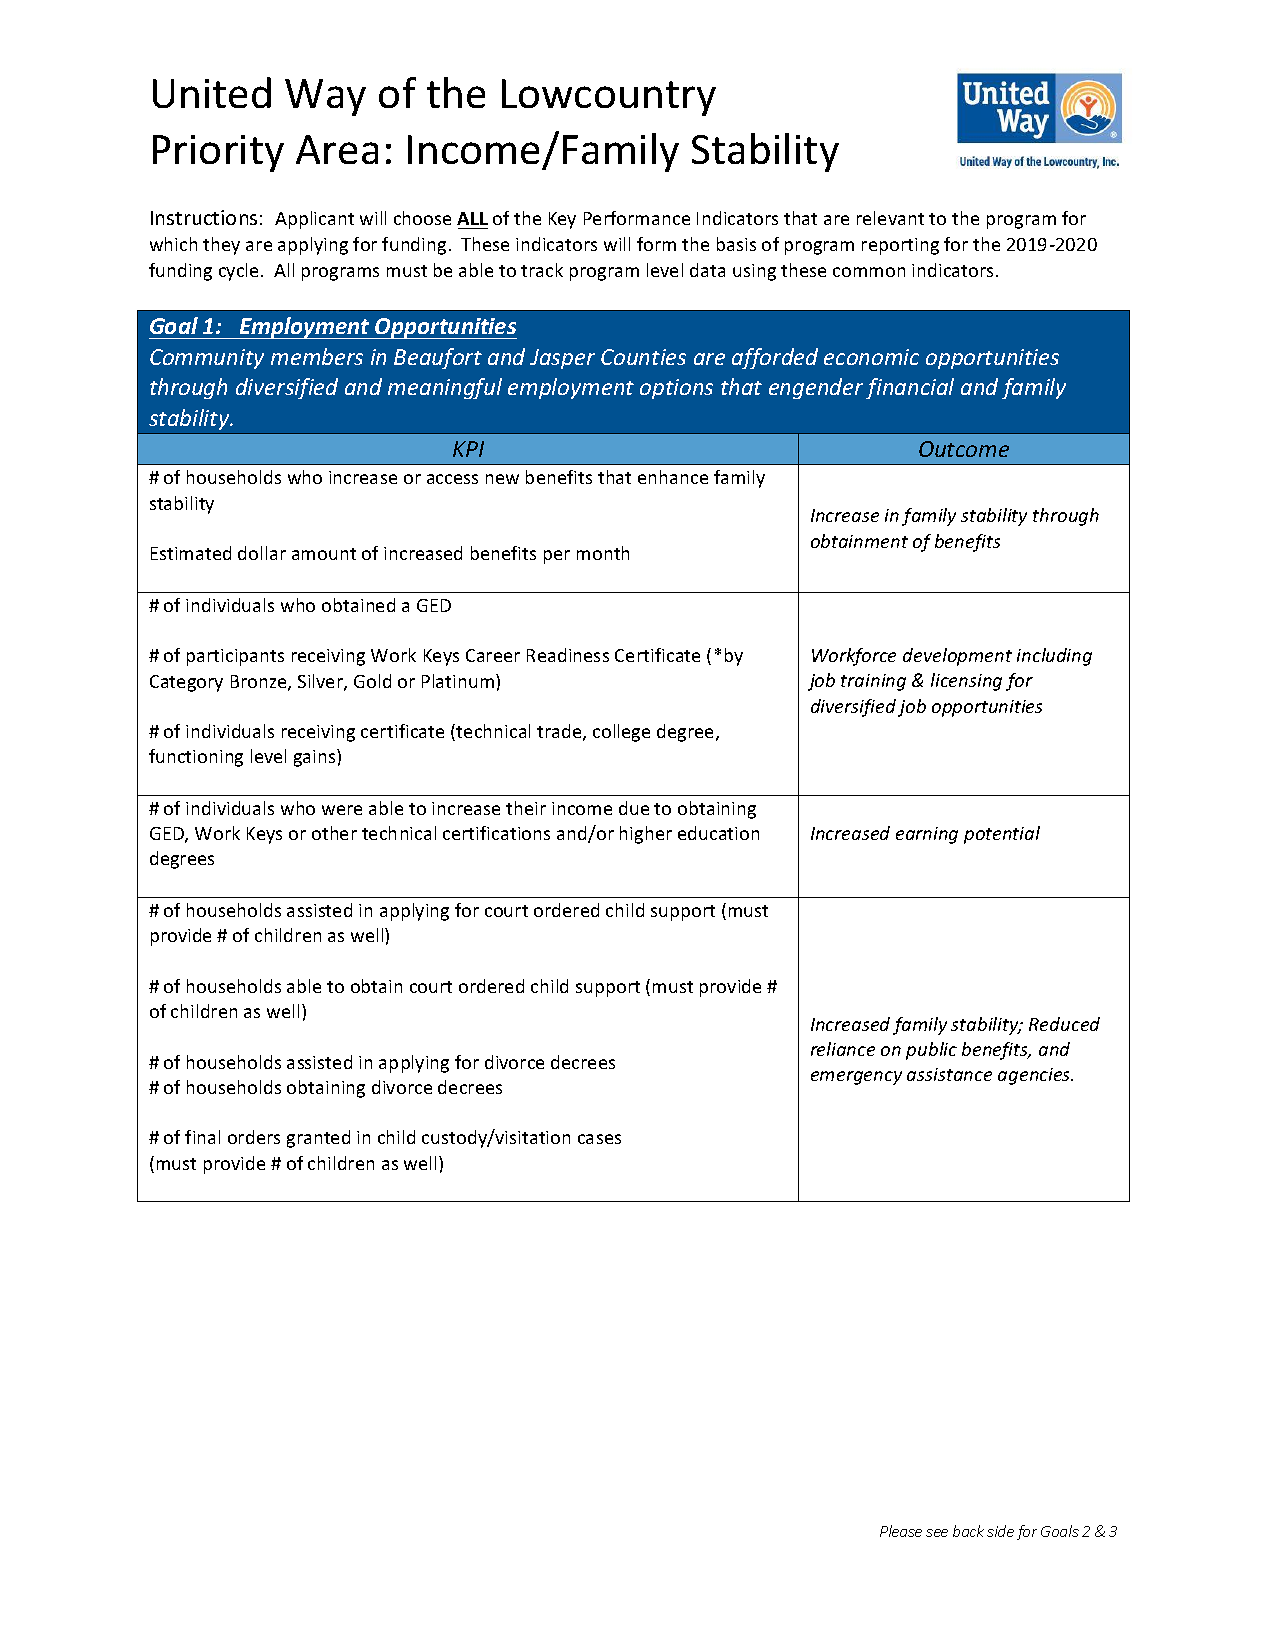  What do you see at coordinates (736, 244) in the image?
I see `basis` at bounding box center [736, 244].
